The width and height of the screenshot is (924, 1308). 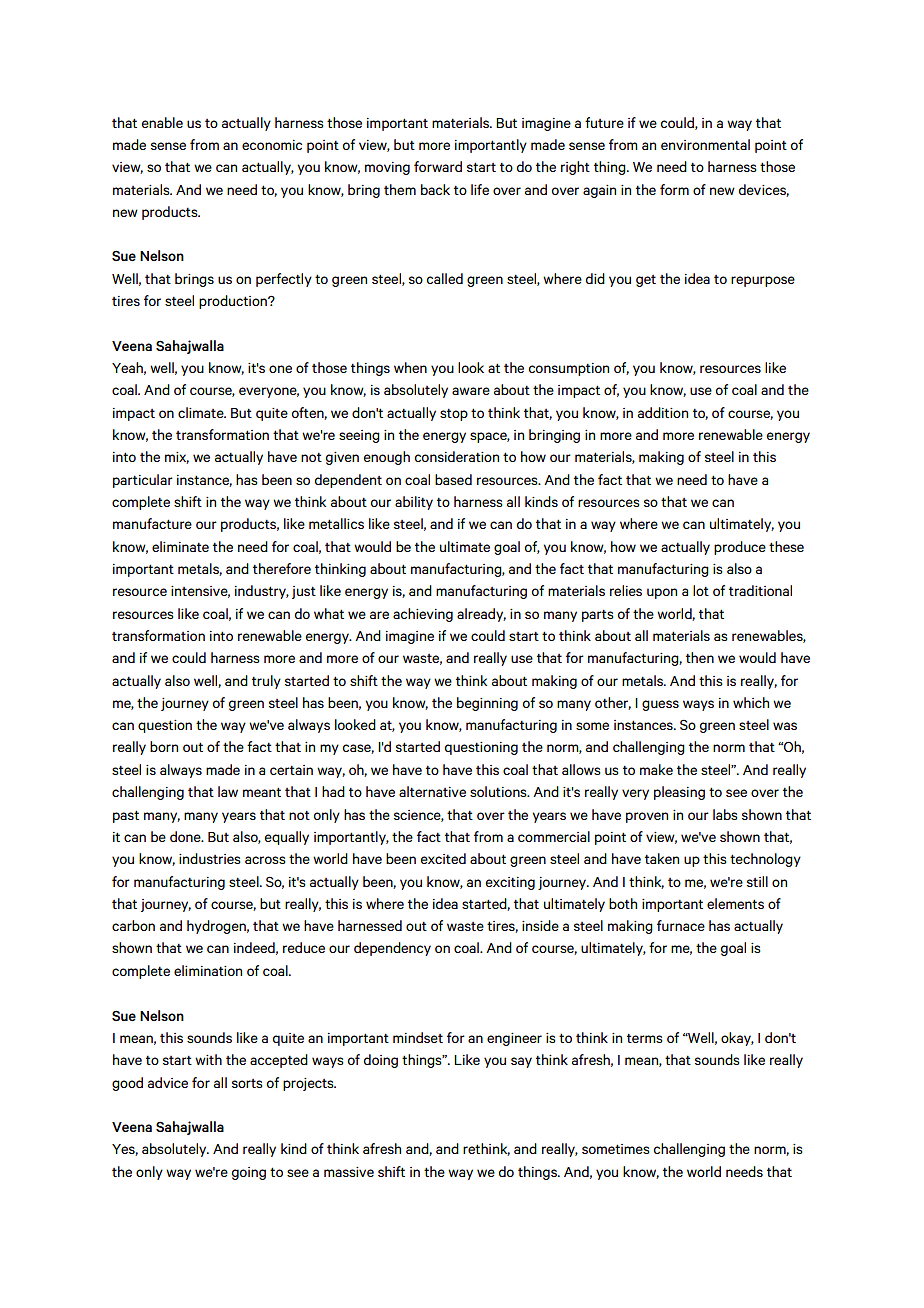 I want to click on forward, so click(x=438, y=166).
